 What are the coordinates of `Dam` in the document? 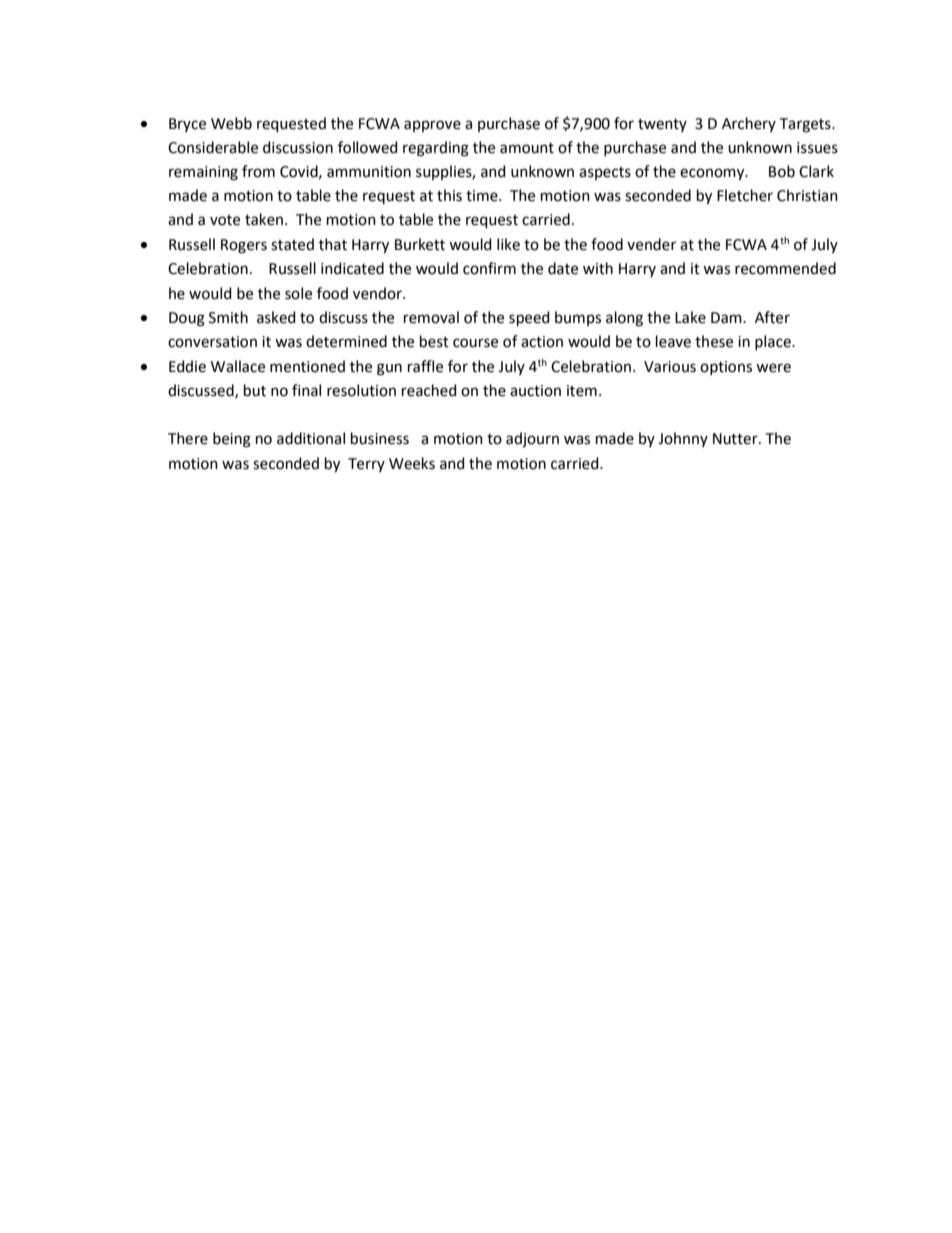 It's located at (727, 318).
